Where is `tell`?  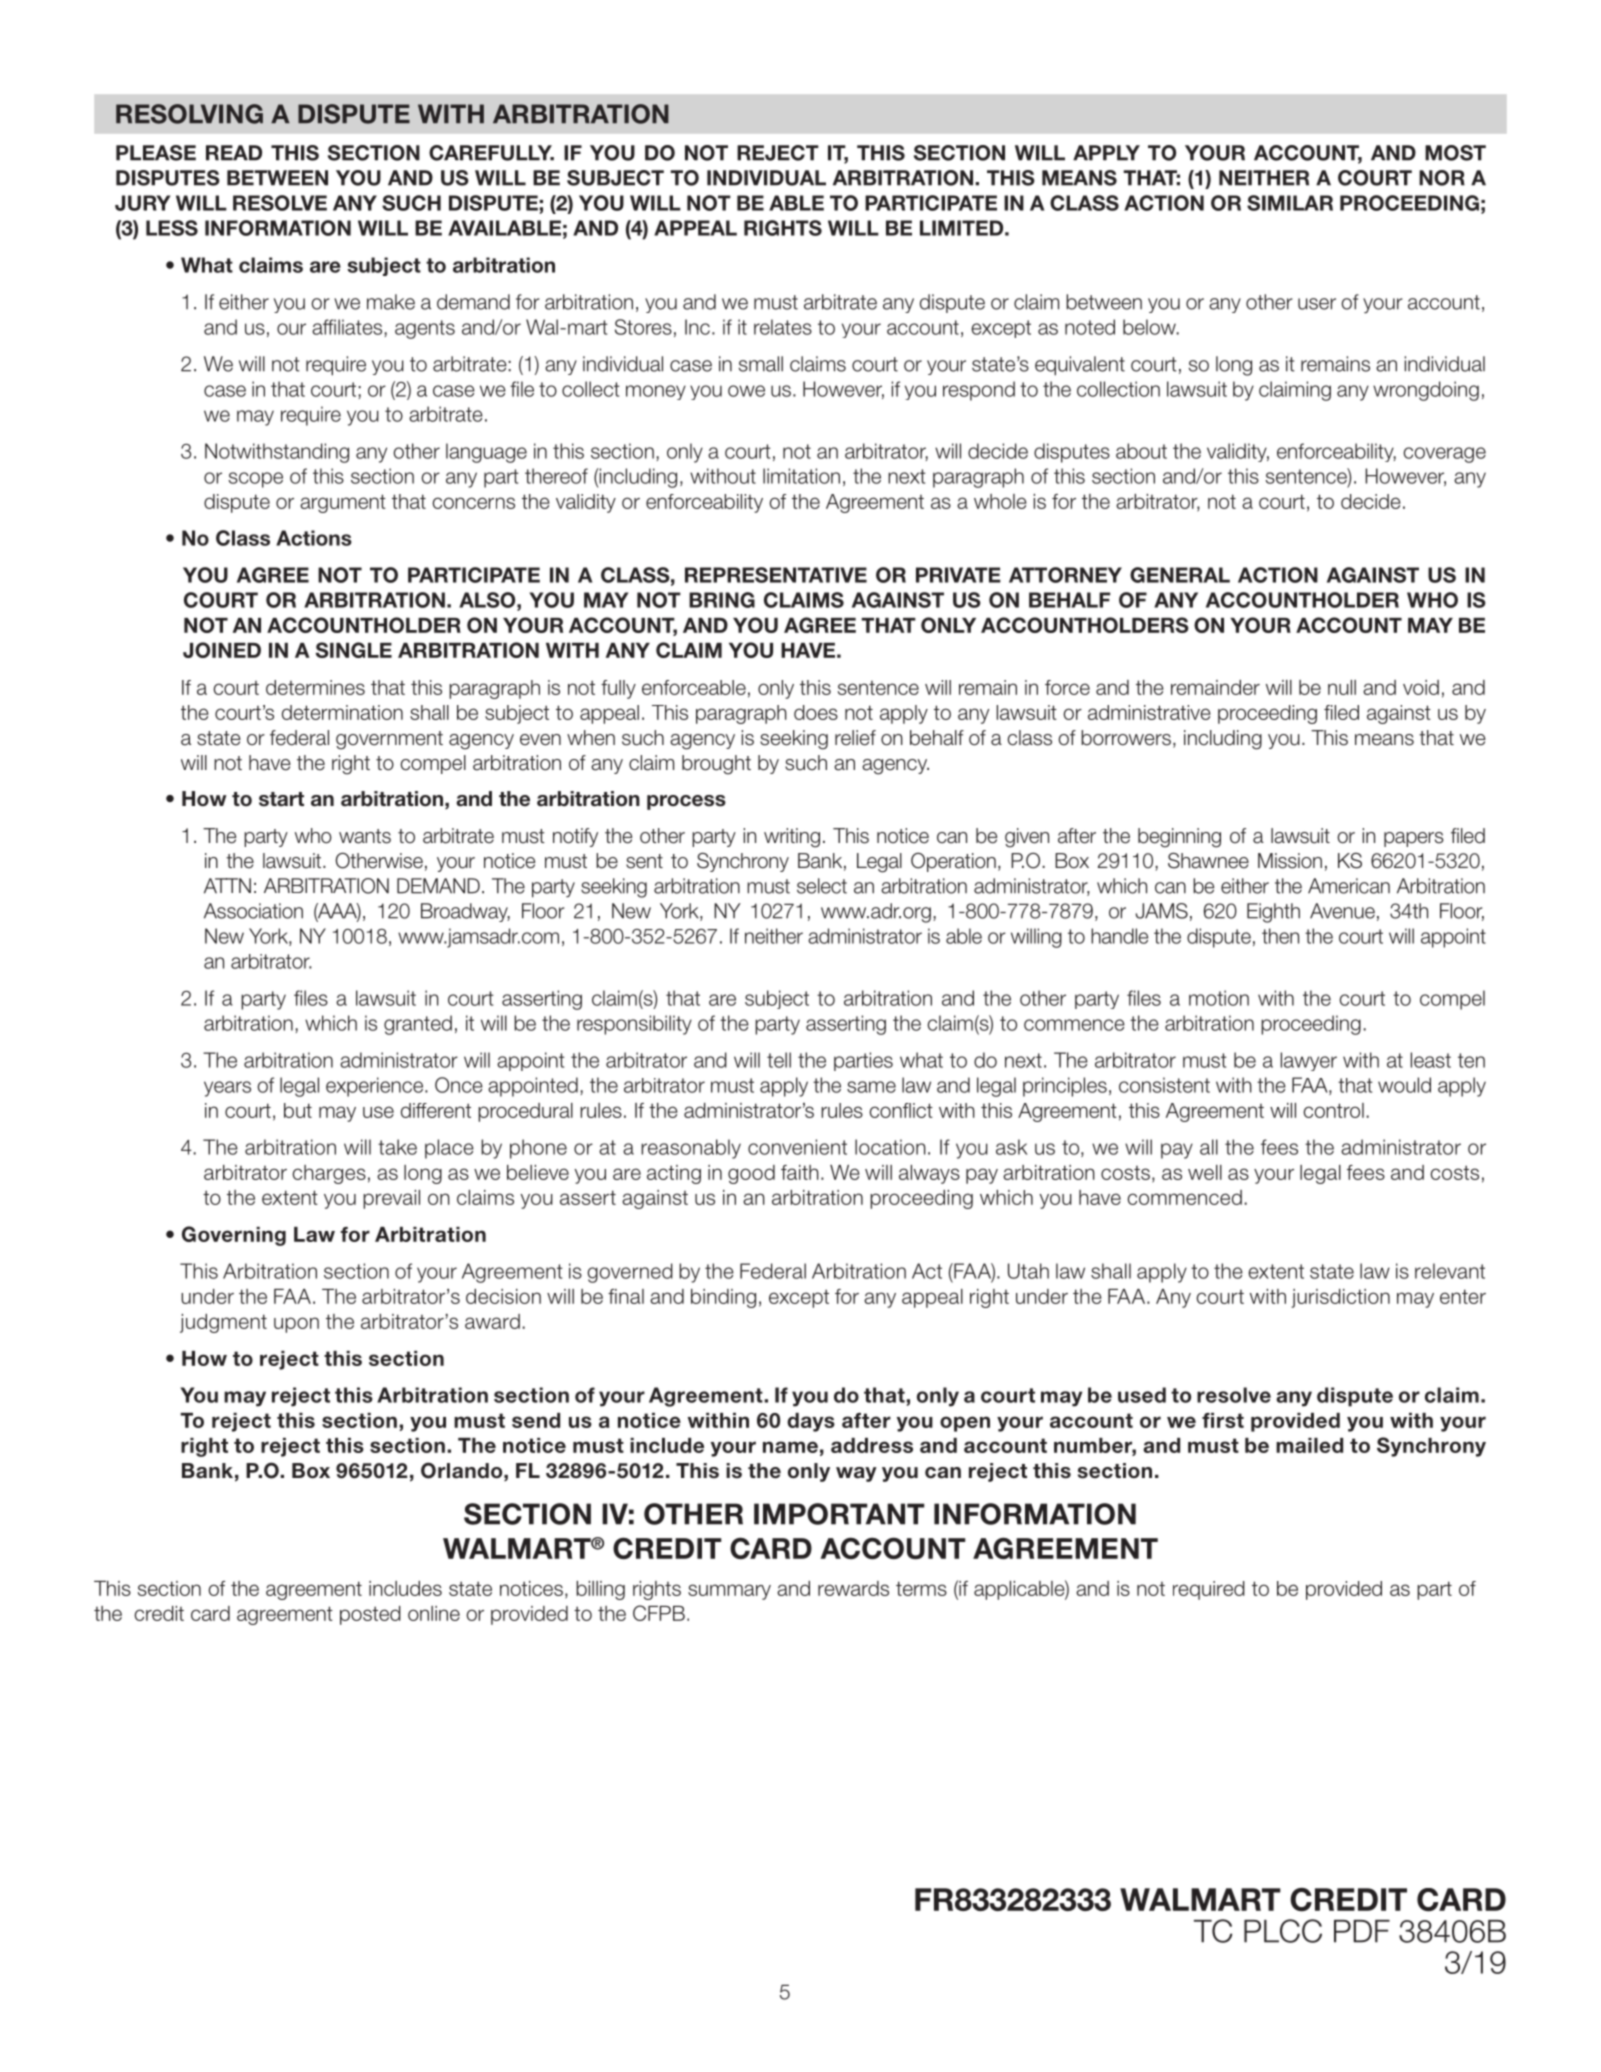
tell is located at coordinates (779, 1060).
